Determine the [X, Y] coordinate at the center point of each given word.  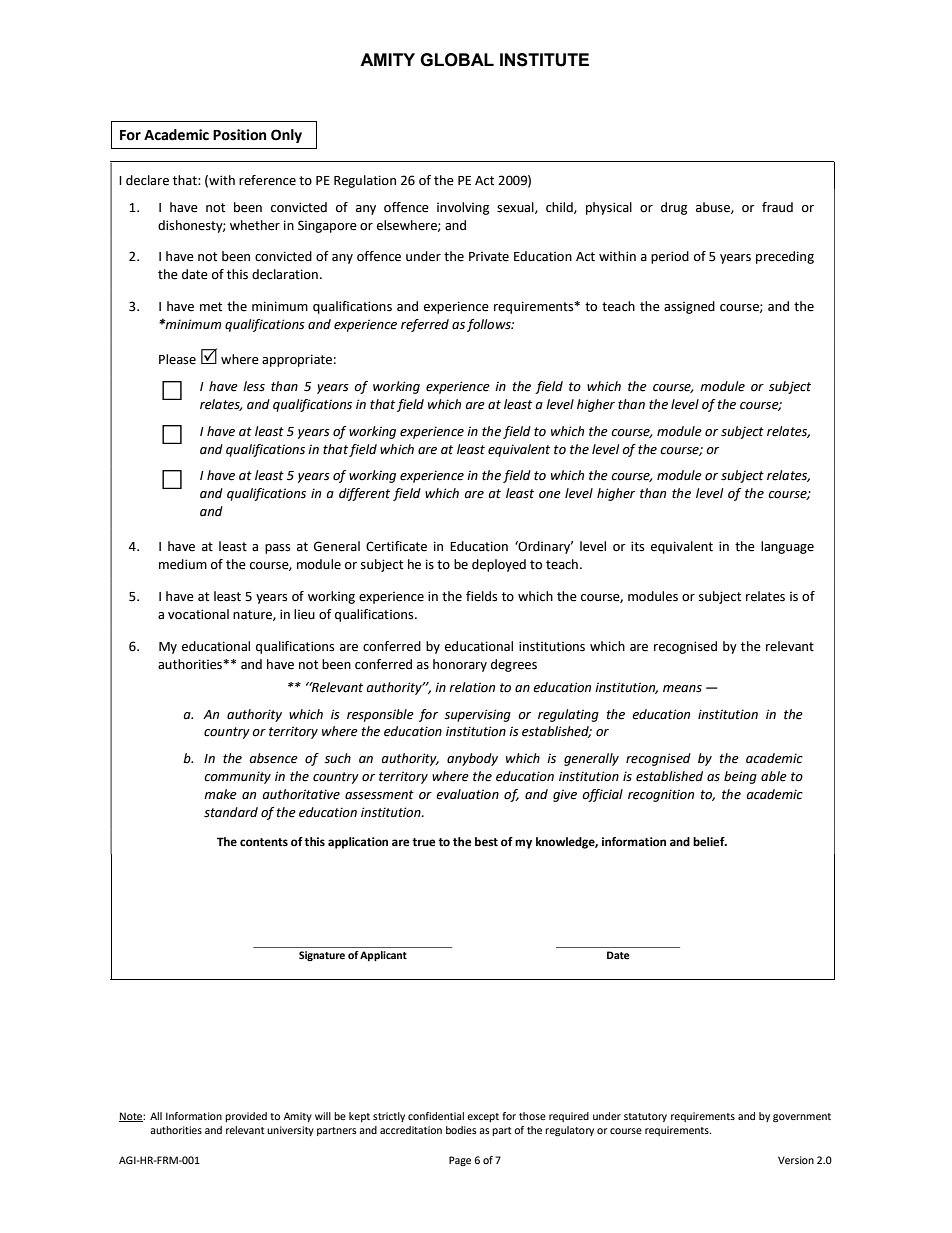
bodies [461, 1130]
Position [239, 135]
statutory [645, 1117]
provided [246, 1117]
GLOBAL [457, 60]
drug [674, 208]
